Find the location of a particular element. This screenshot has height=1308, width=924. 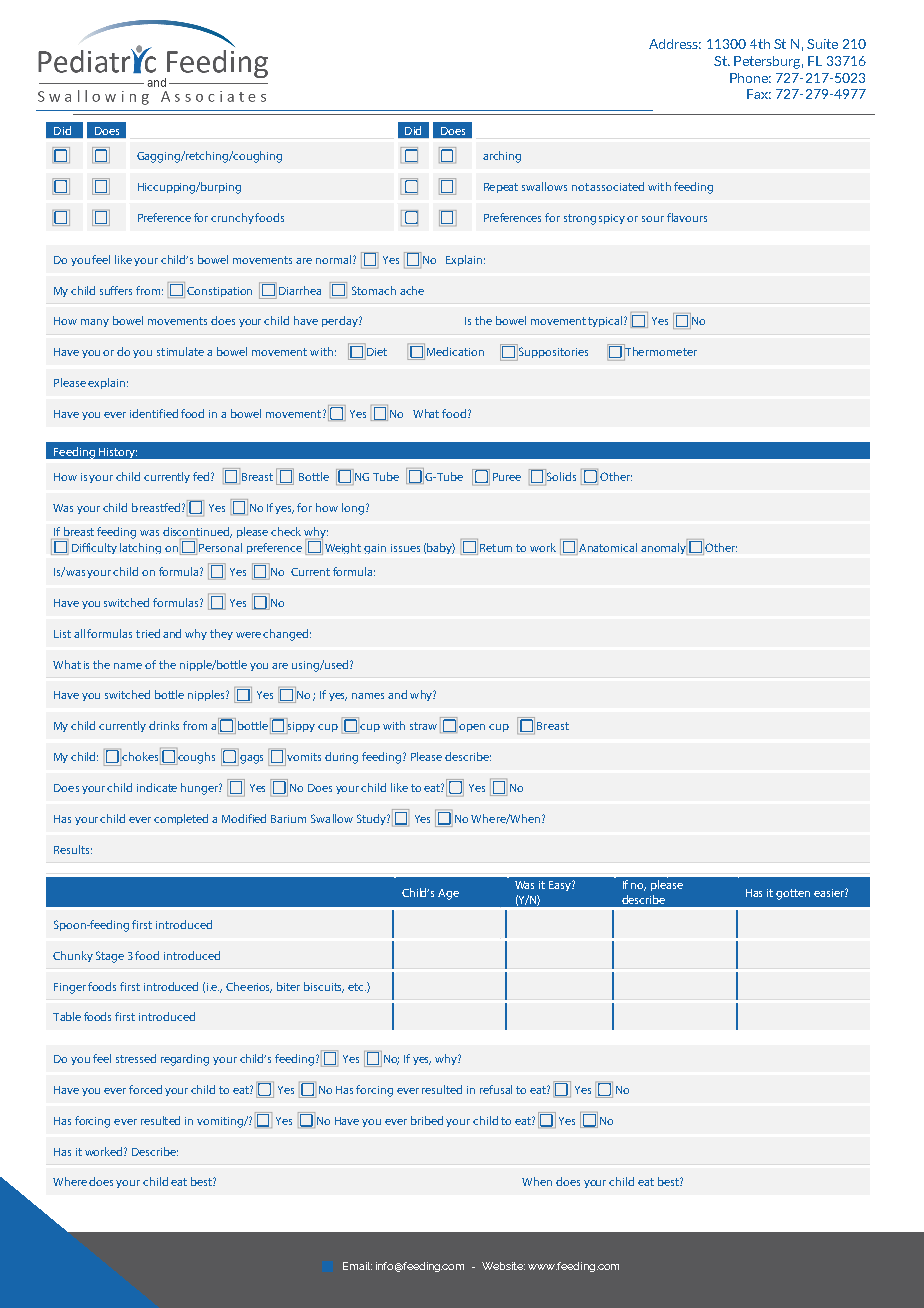

Email is located at coordinates (357, 1266).
